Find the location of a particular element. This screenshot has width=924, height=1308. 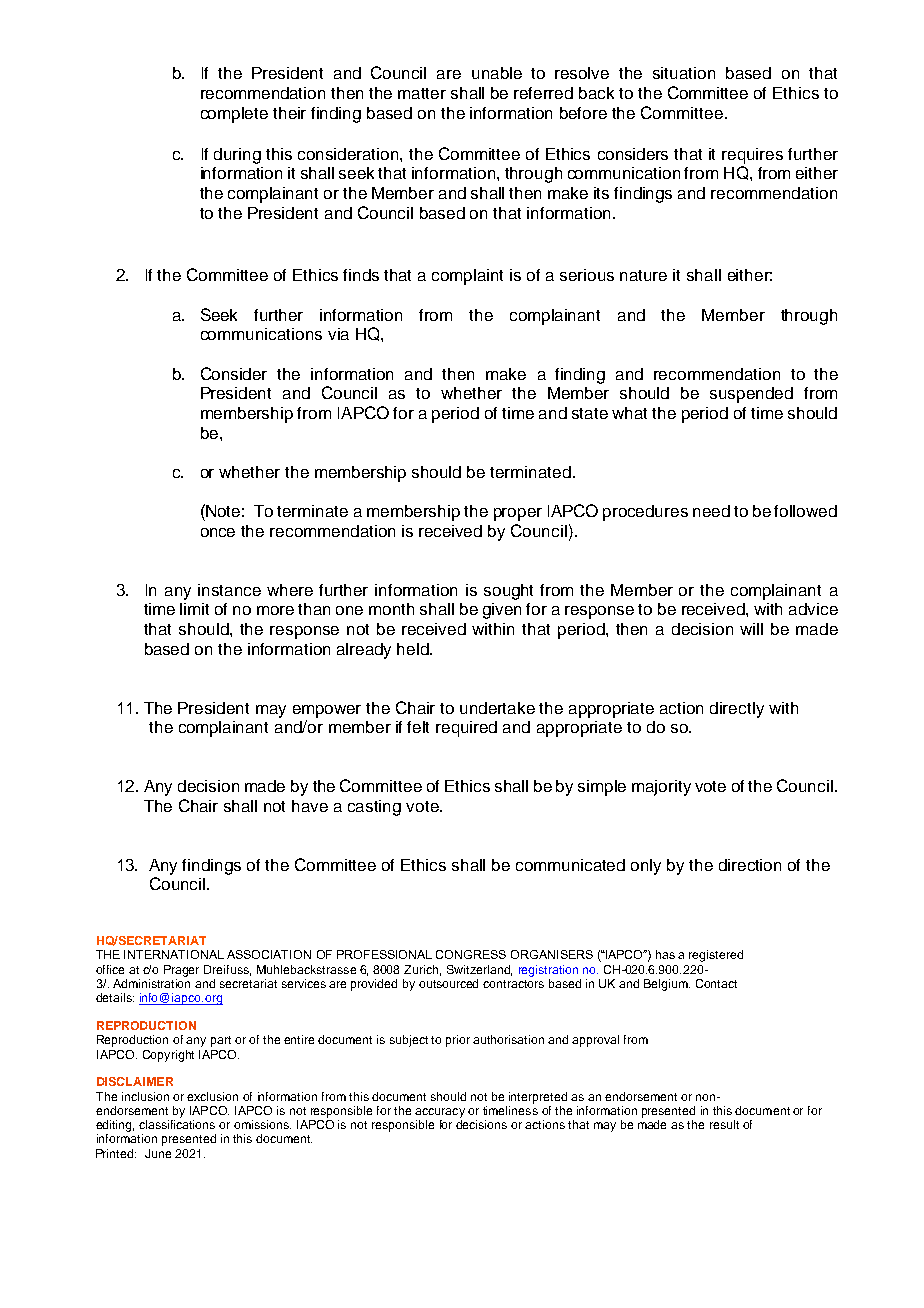

proper is located at coordinates (518, 514).
